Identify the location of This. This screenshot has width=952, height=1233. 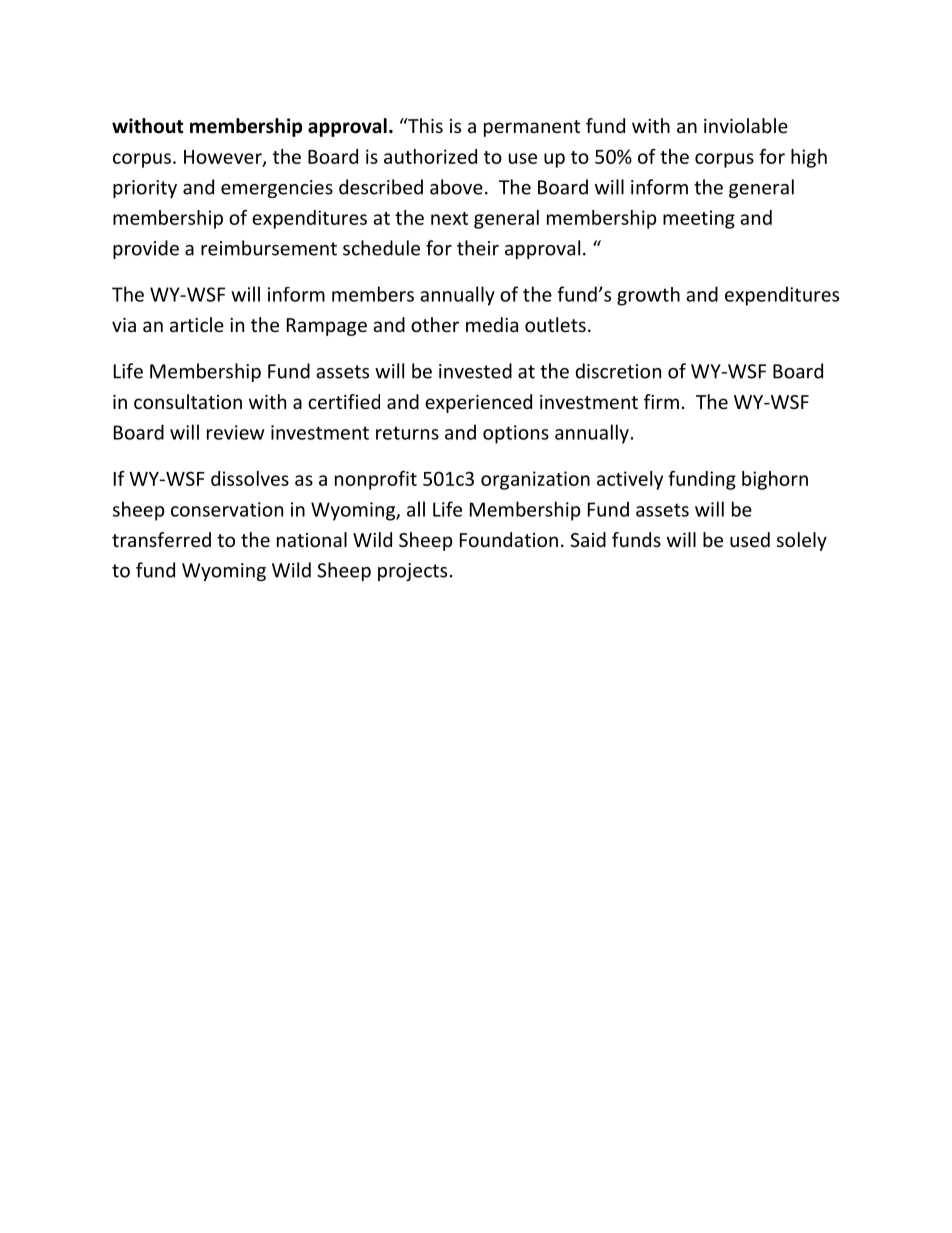
(424, 125).
